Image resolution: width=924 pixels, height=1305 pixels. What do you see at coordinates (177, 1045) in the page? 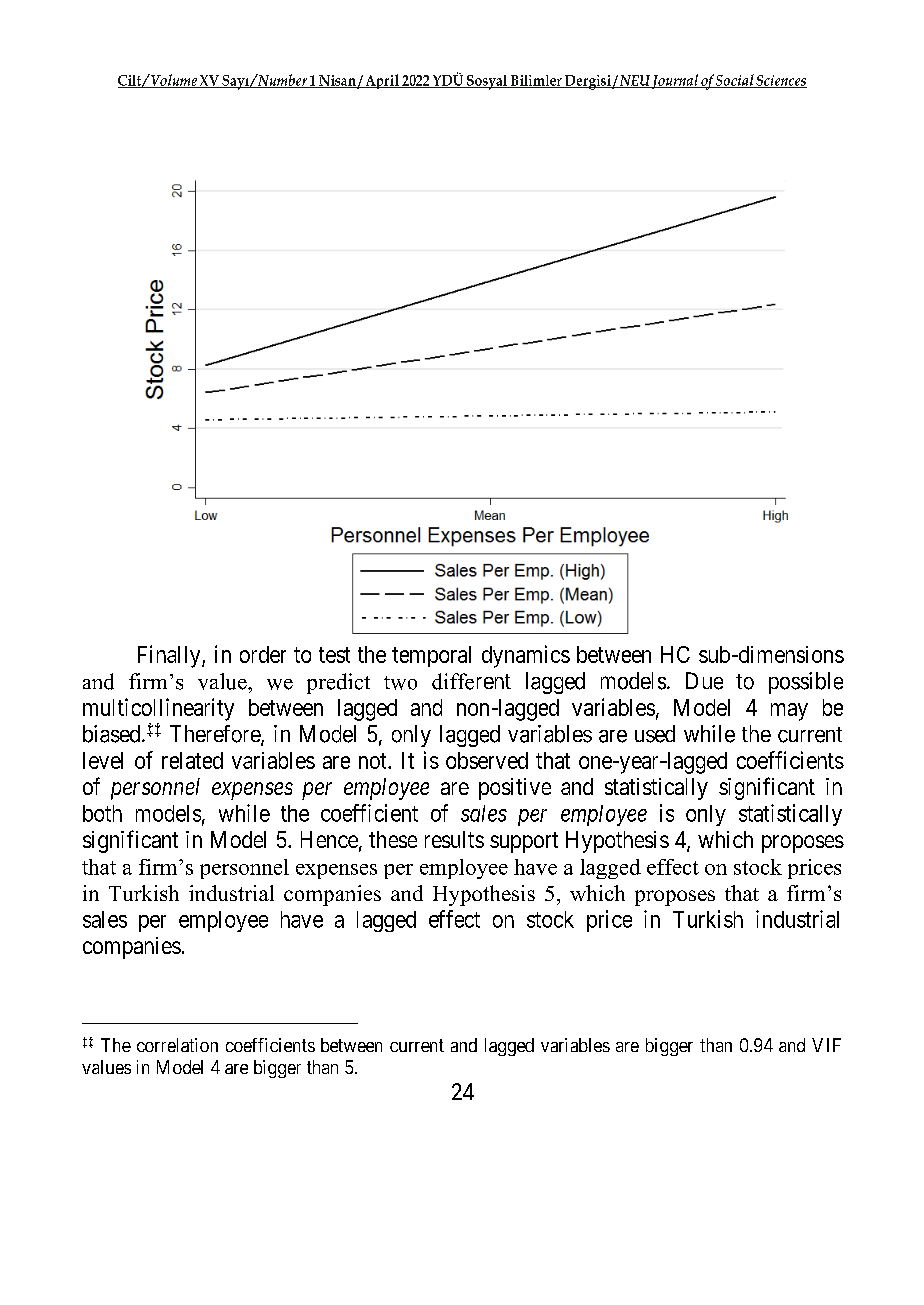
I see `correlation` at bounding box center [177, 1045].
